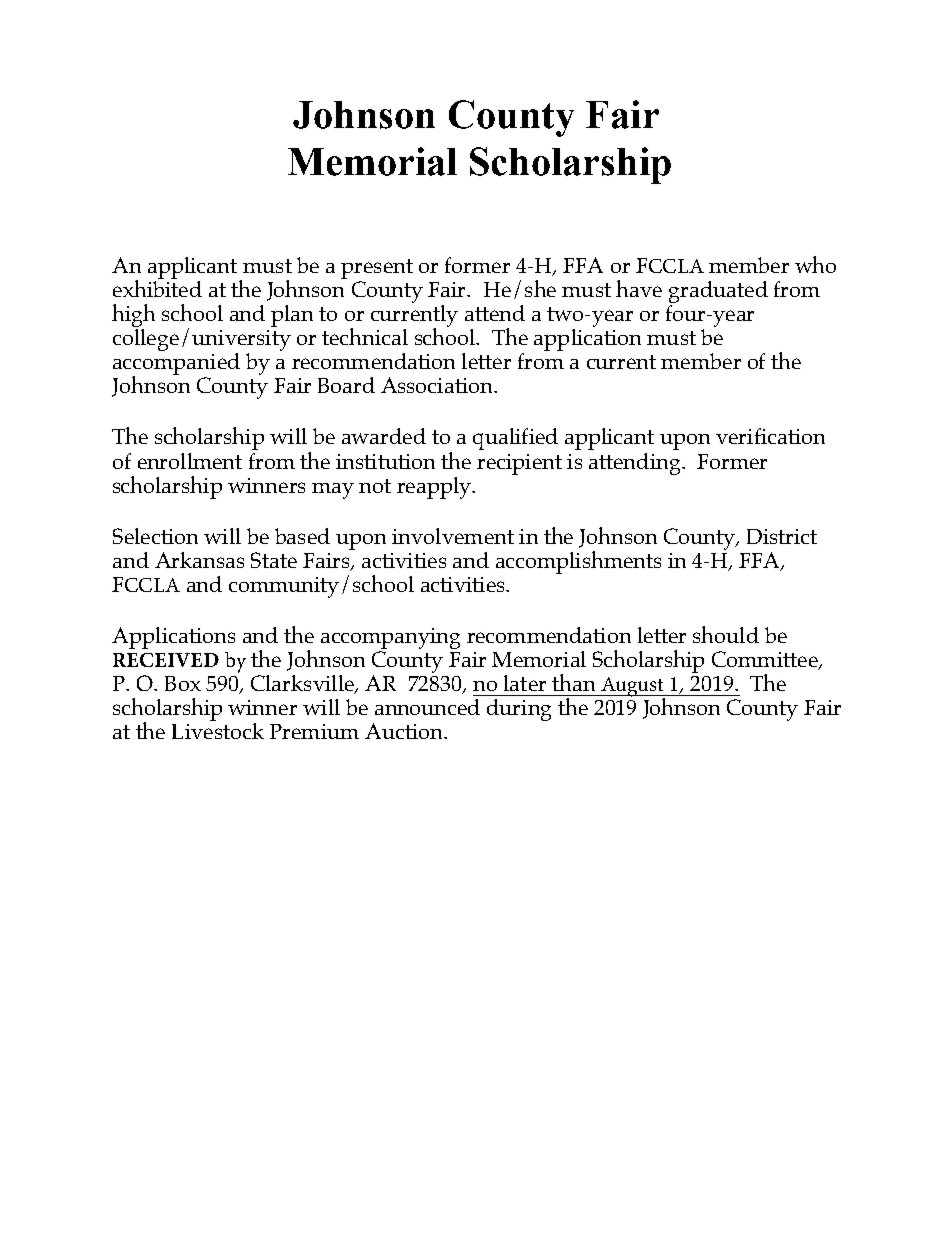  Describe the element at coordinates (718, 293) in the screenshot. I see `graduated` at that location.
